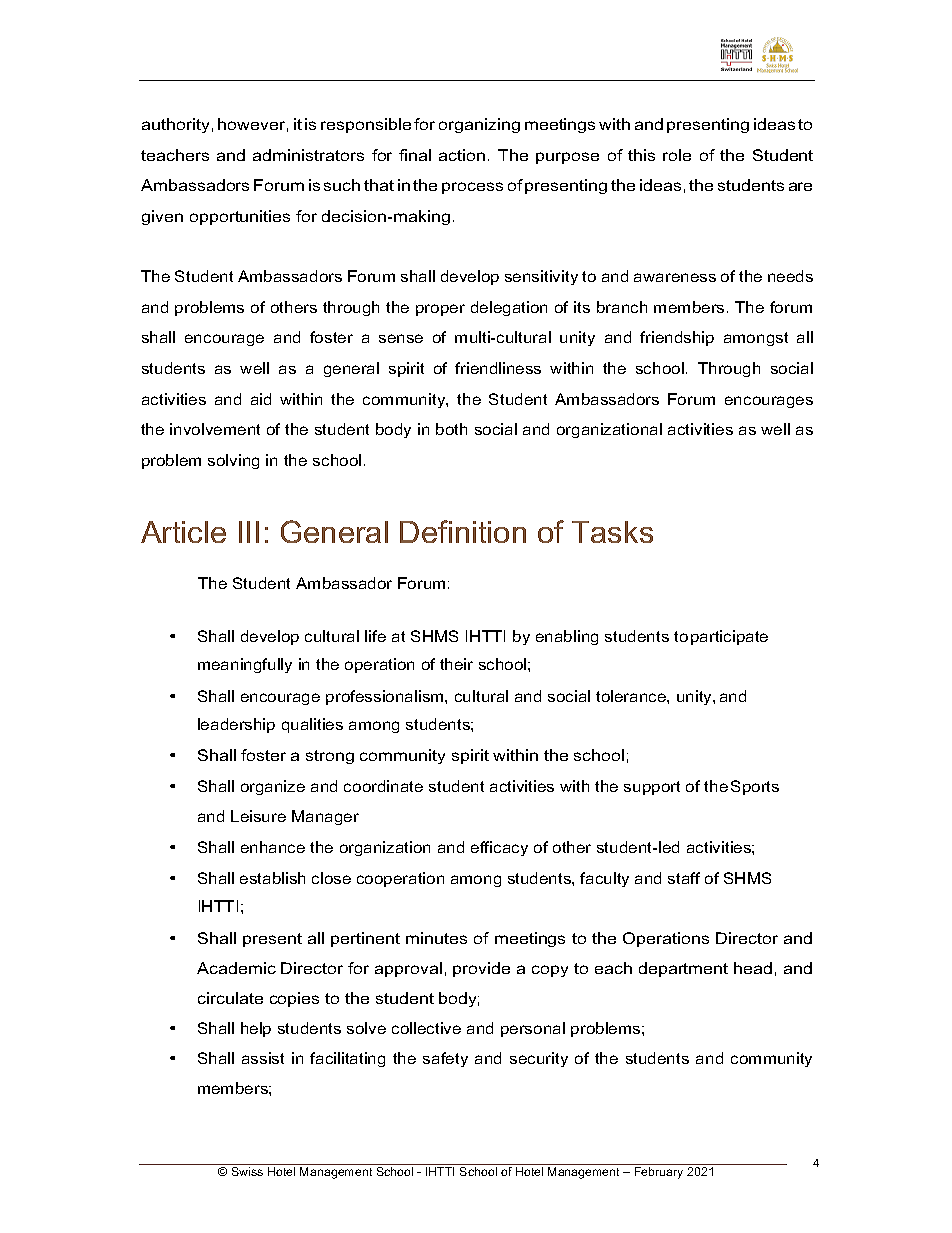  I want to click on support, so click(652, 788).
